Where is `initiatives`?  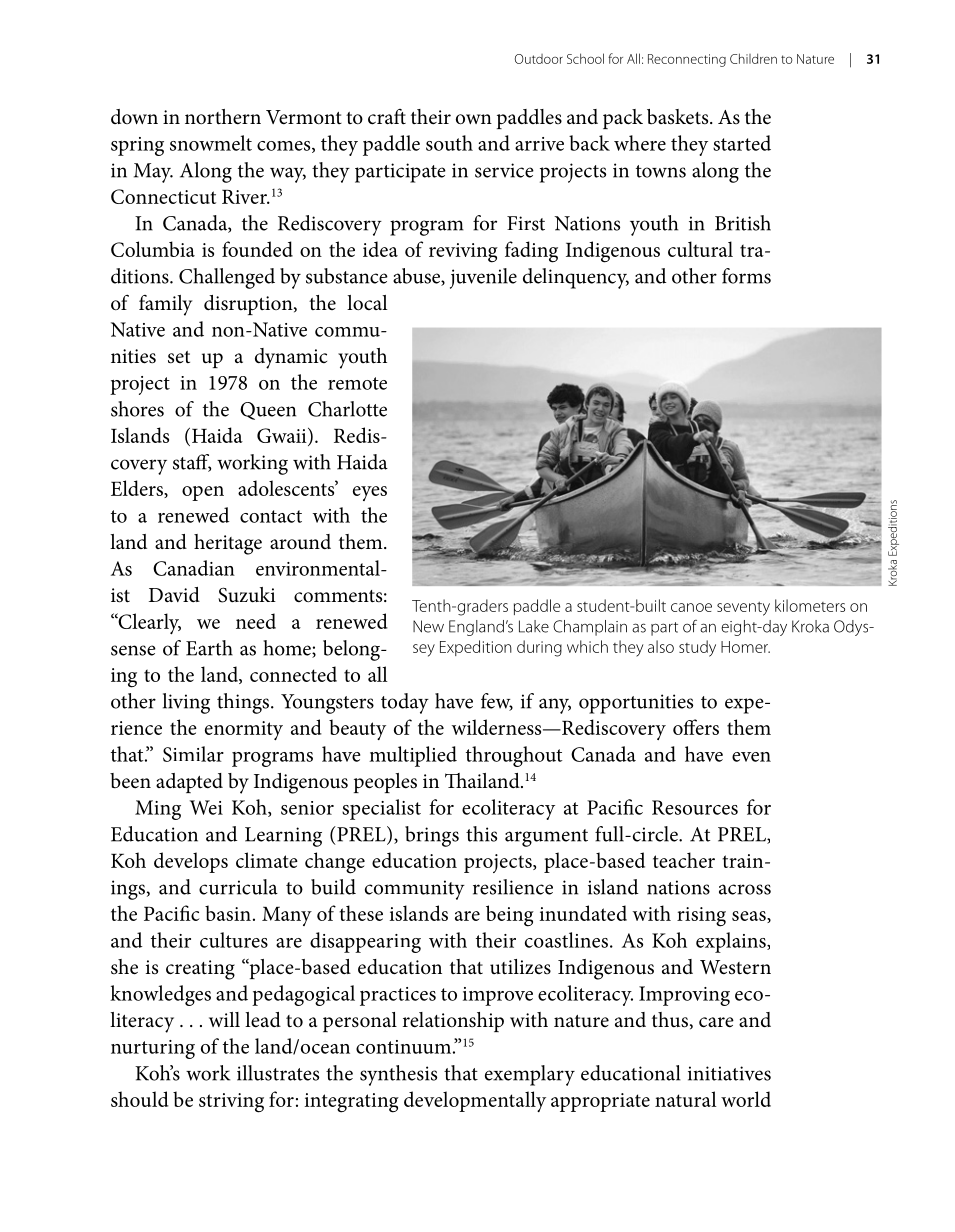 initiatives is located at coordinates (729, 1073).
